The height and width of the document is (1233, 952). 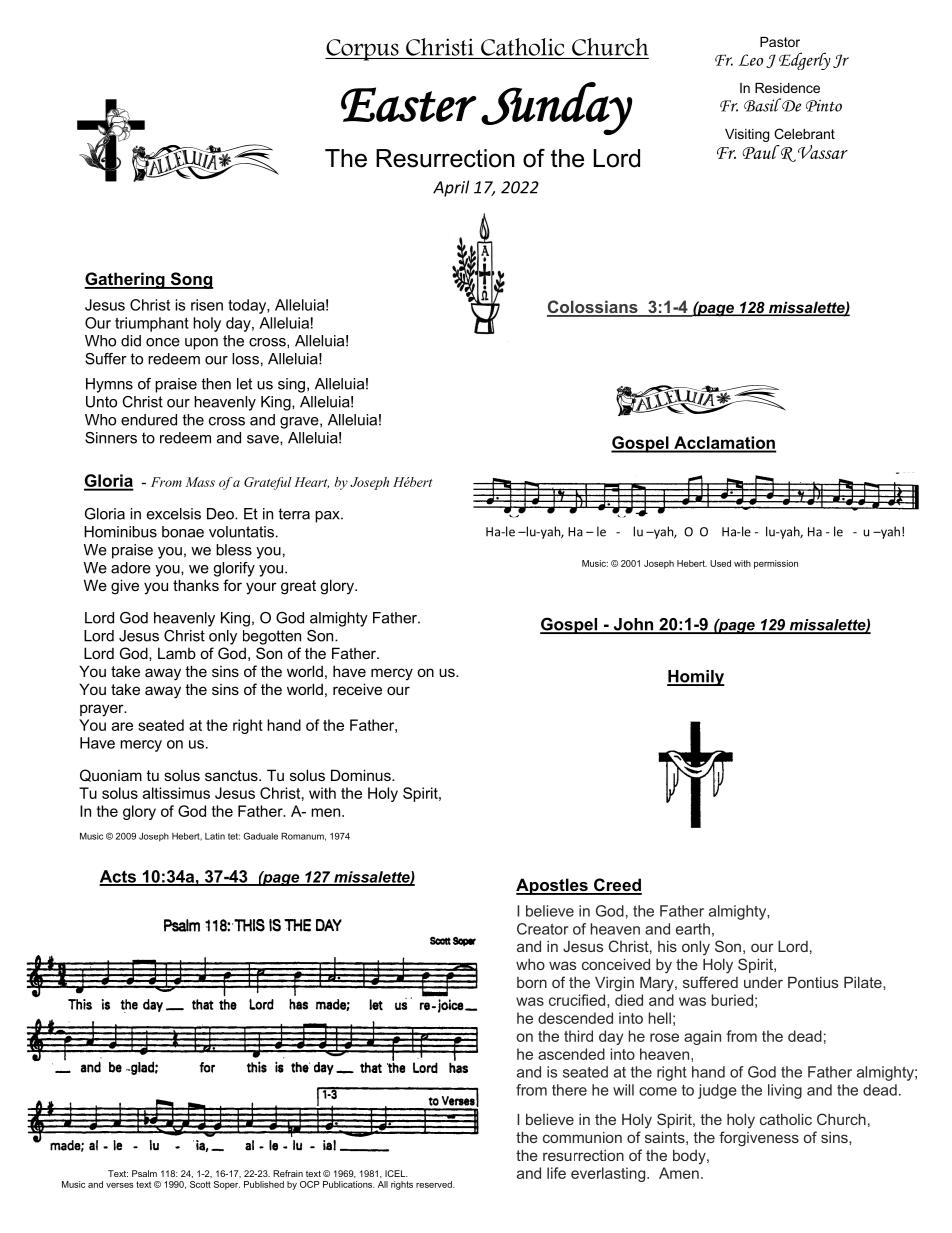 I want to click on Easter, so click(x=409, y=104).
